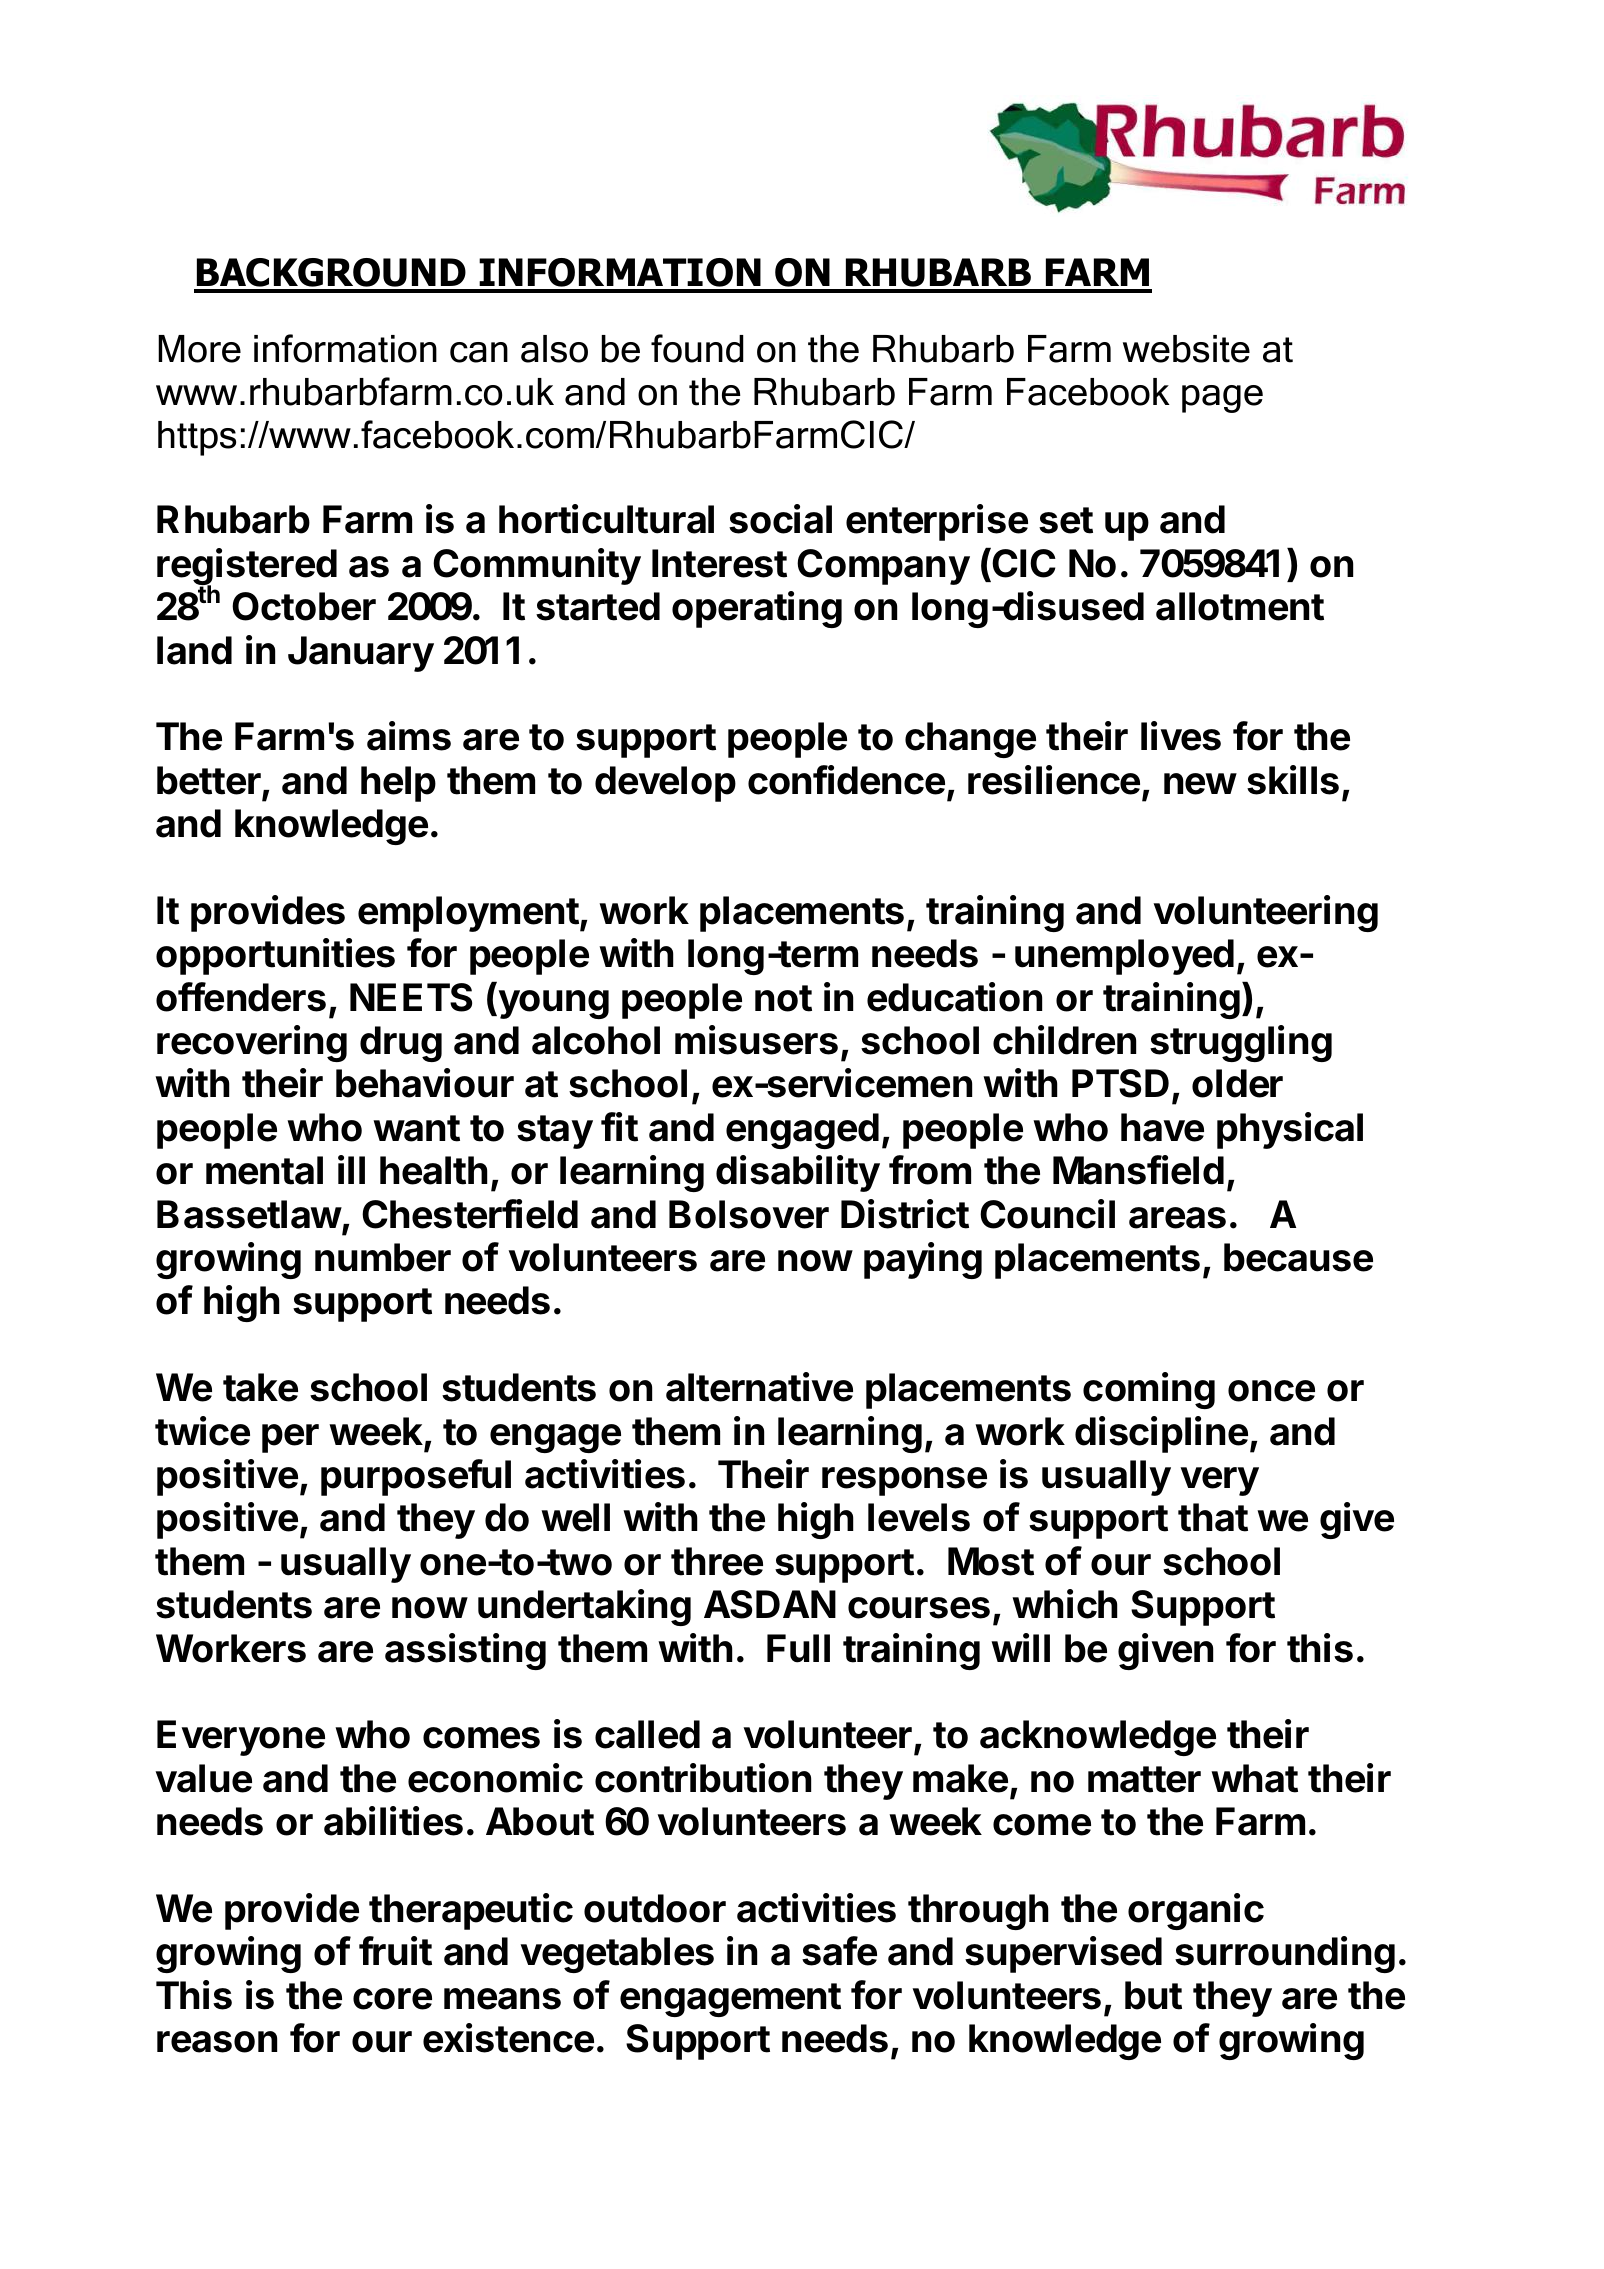  I want to click on page, so click(1222, 399).
